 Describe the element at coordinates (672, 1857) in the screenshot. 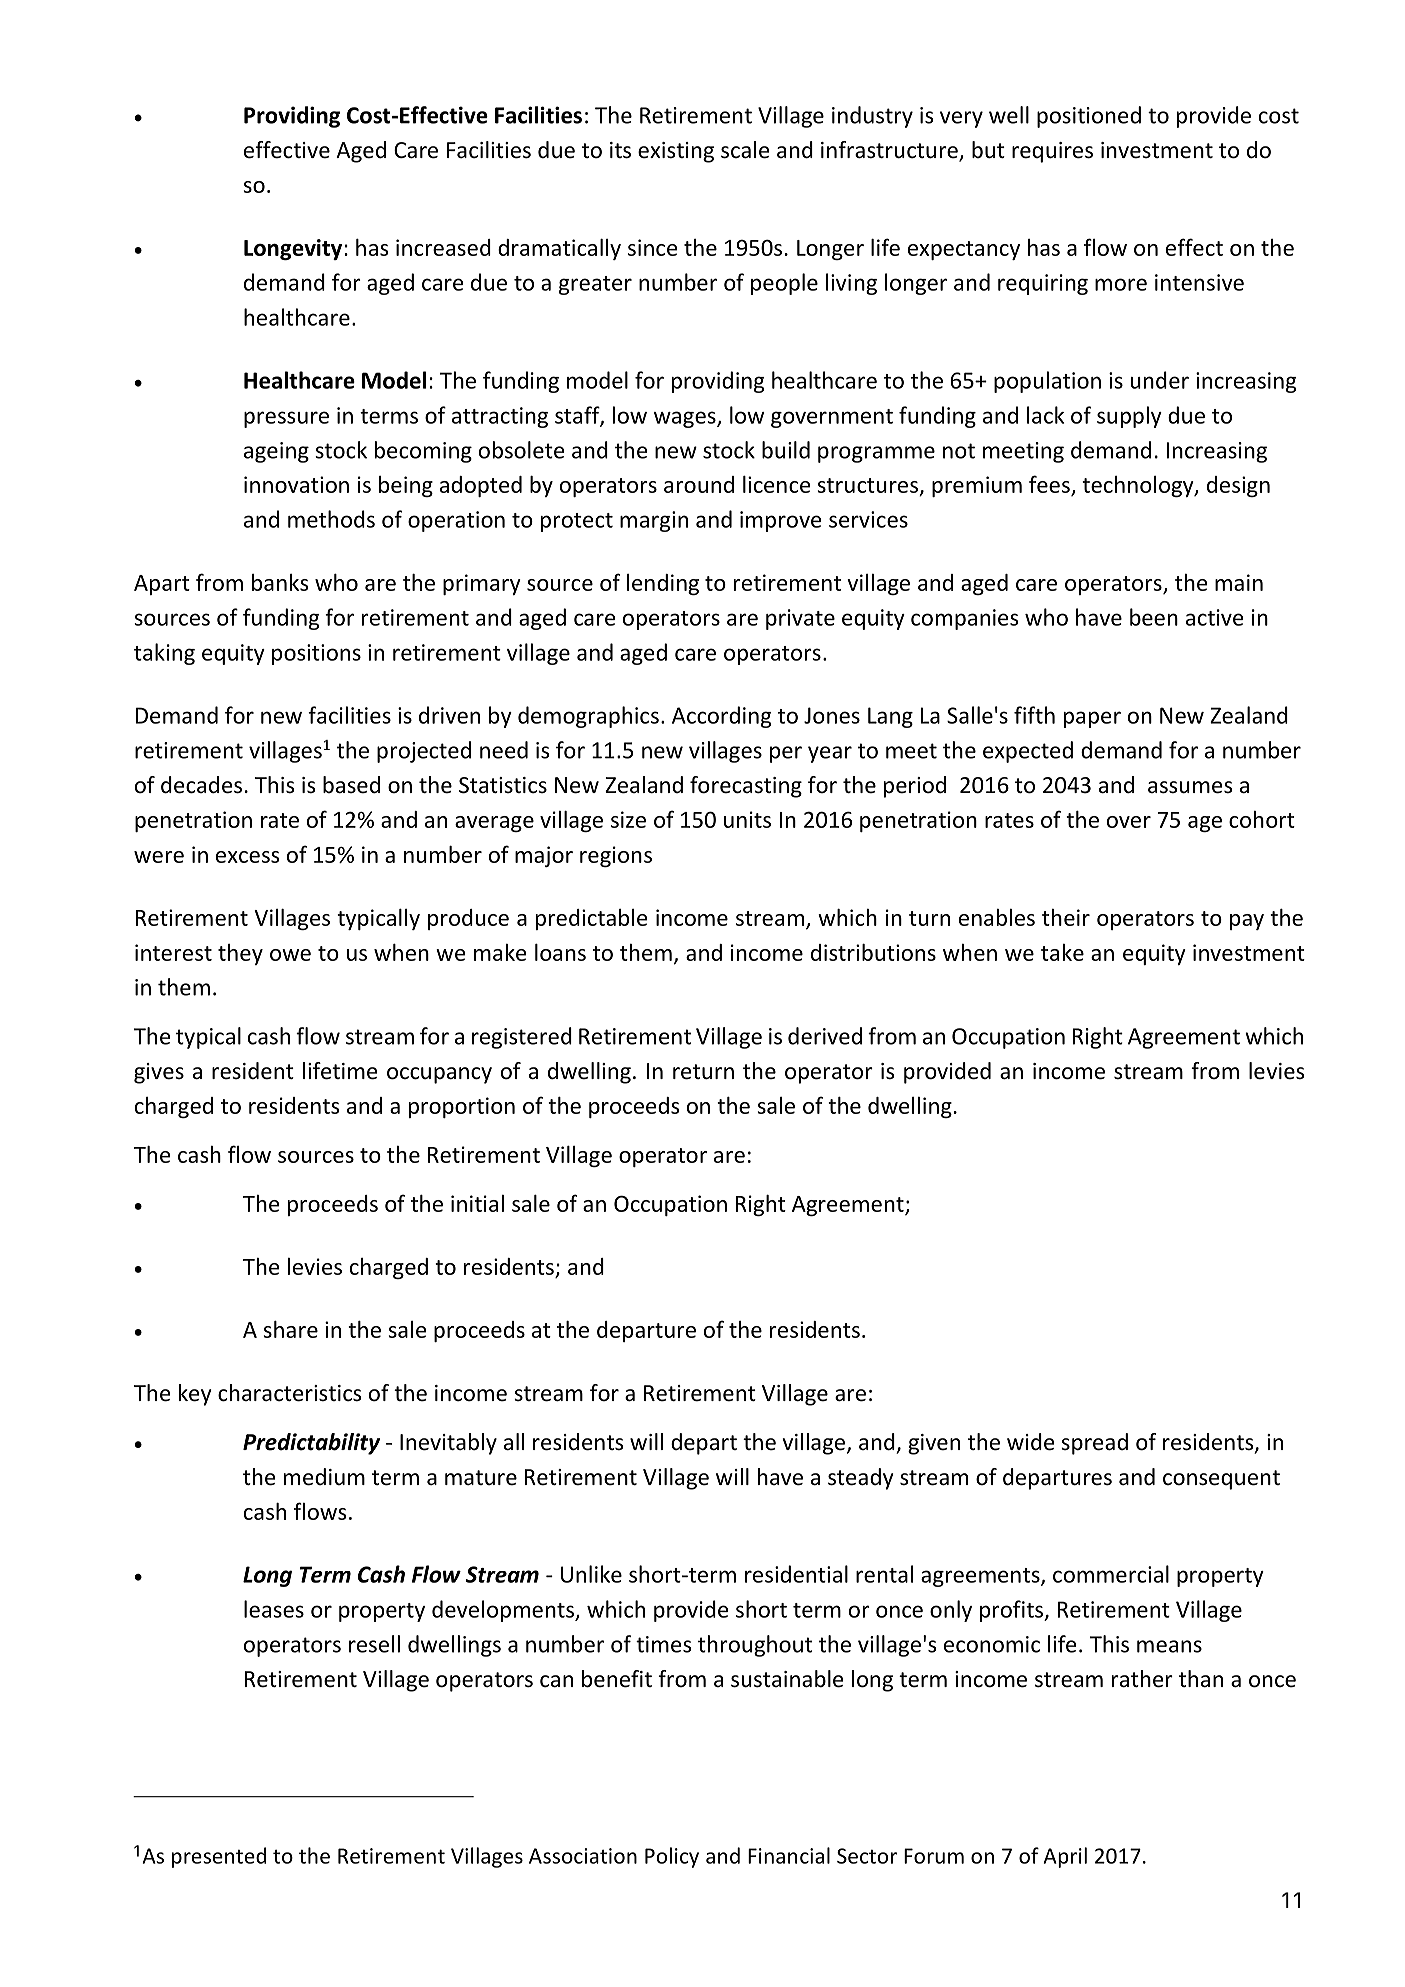

I see `Policy` at that location.
